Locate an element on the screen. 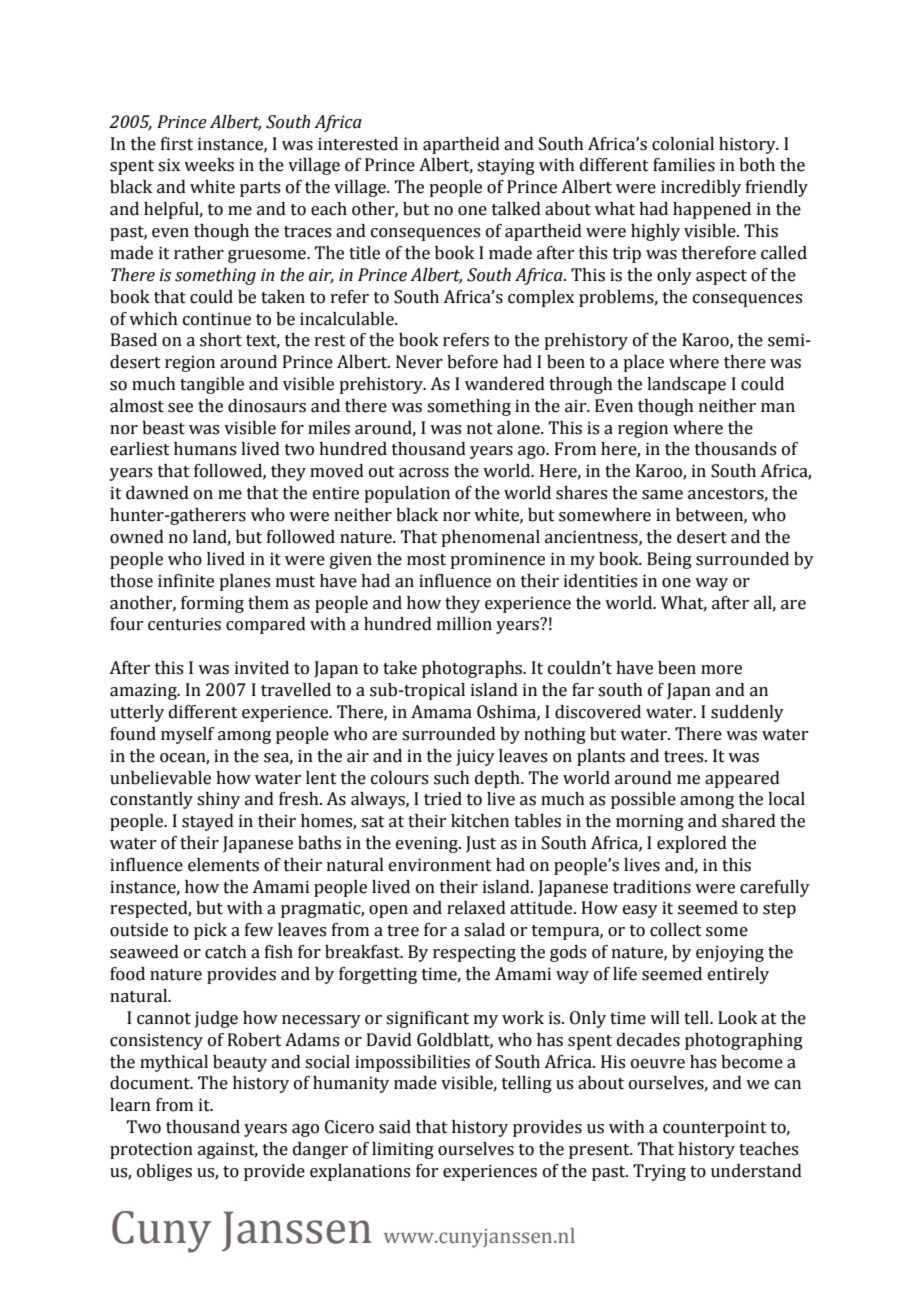 The image size is (924, 1308). counterpoint is located at coordinates (715, 1128).
